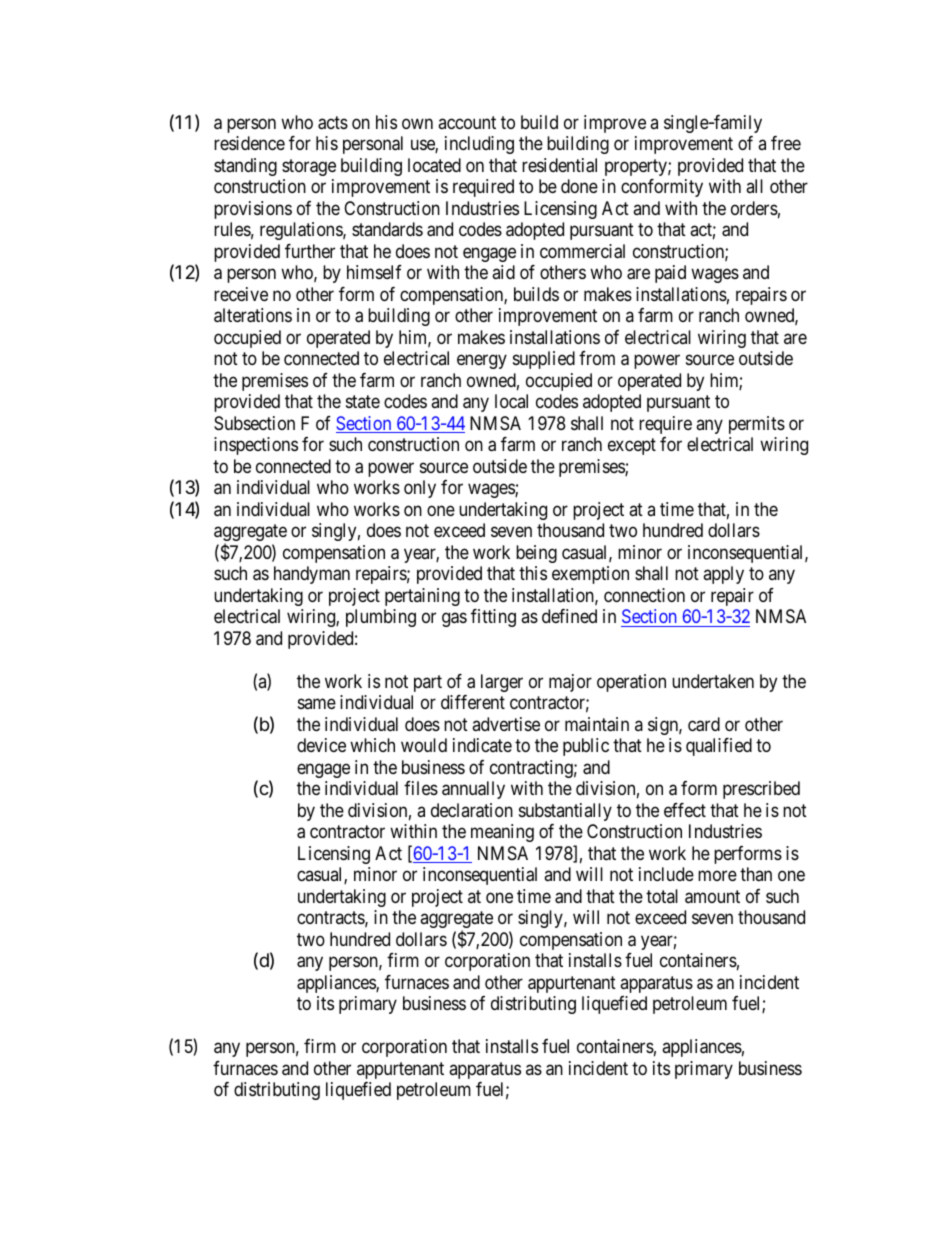 The image size is (952, 1233). Describe the element at coordinates (670, 274) in the document. I see `paid` at that location.
